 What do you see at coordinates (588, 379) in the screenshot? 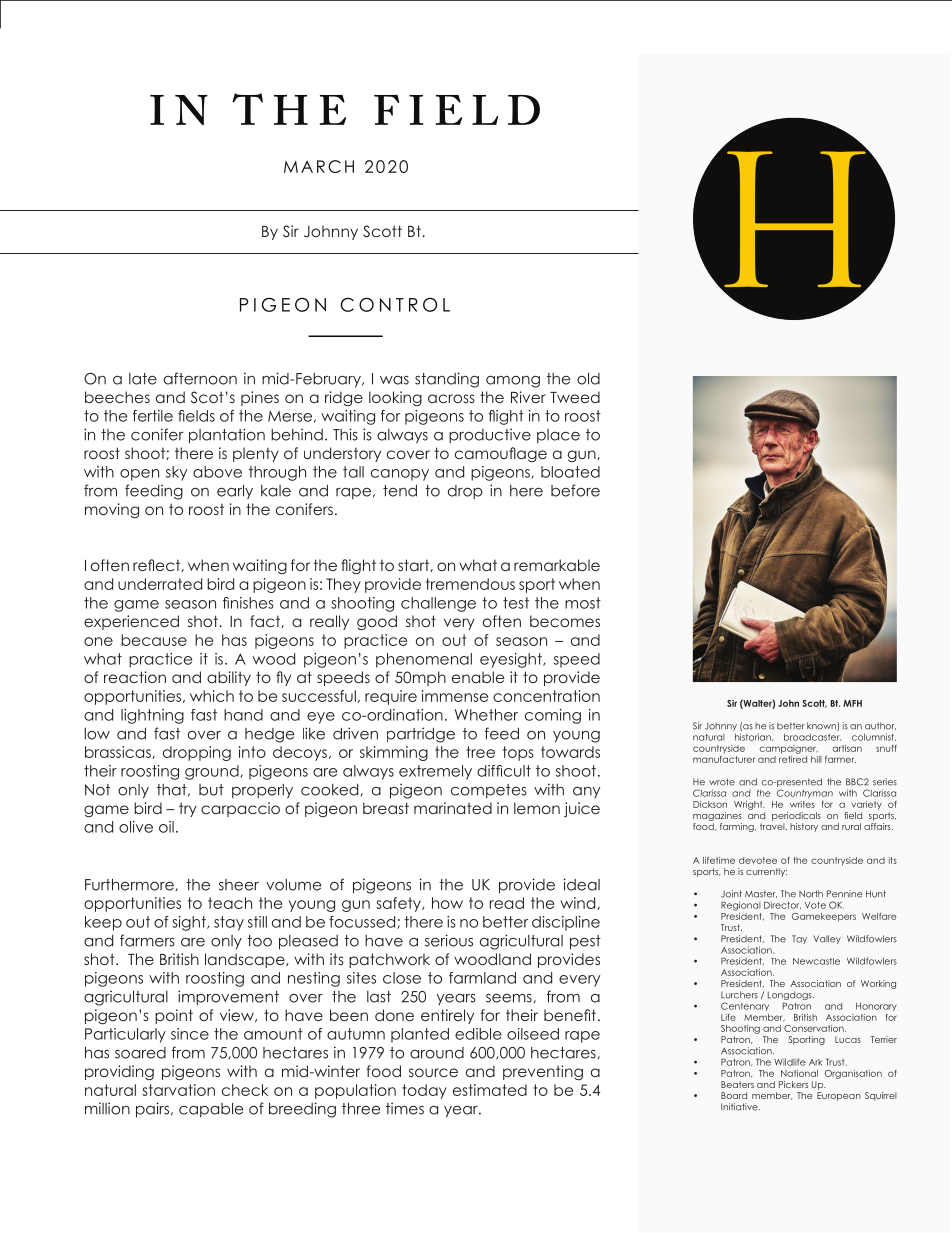
I see `old` at bounding box center [588, 379].
